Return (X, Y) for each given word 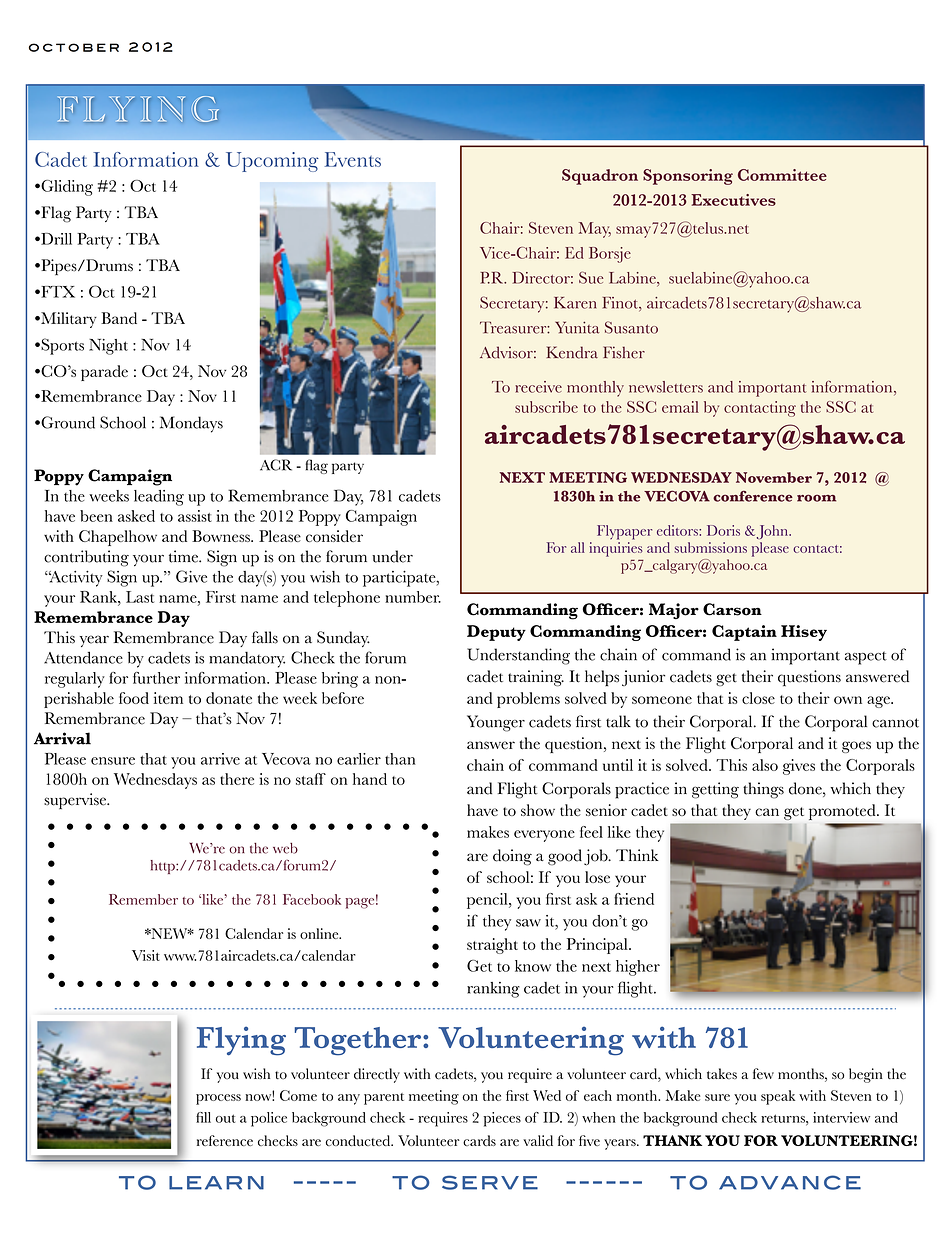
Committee (782, 175)
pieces (502, 1119)
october (74, 47)
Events (353, 159)
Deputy (496, 633)
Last (140, 597)
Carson (732, 609)
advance (790, 1182)
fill (203, 1117)
